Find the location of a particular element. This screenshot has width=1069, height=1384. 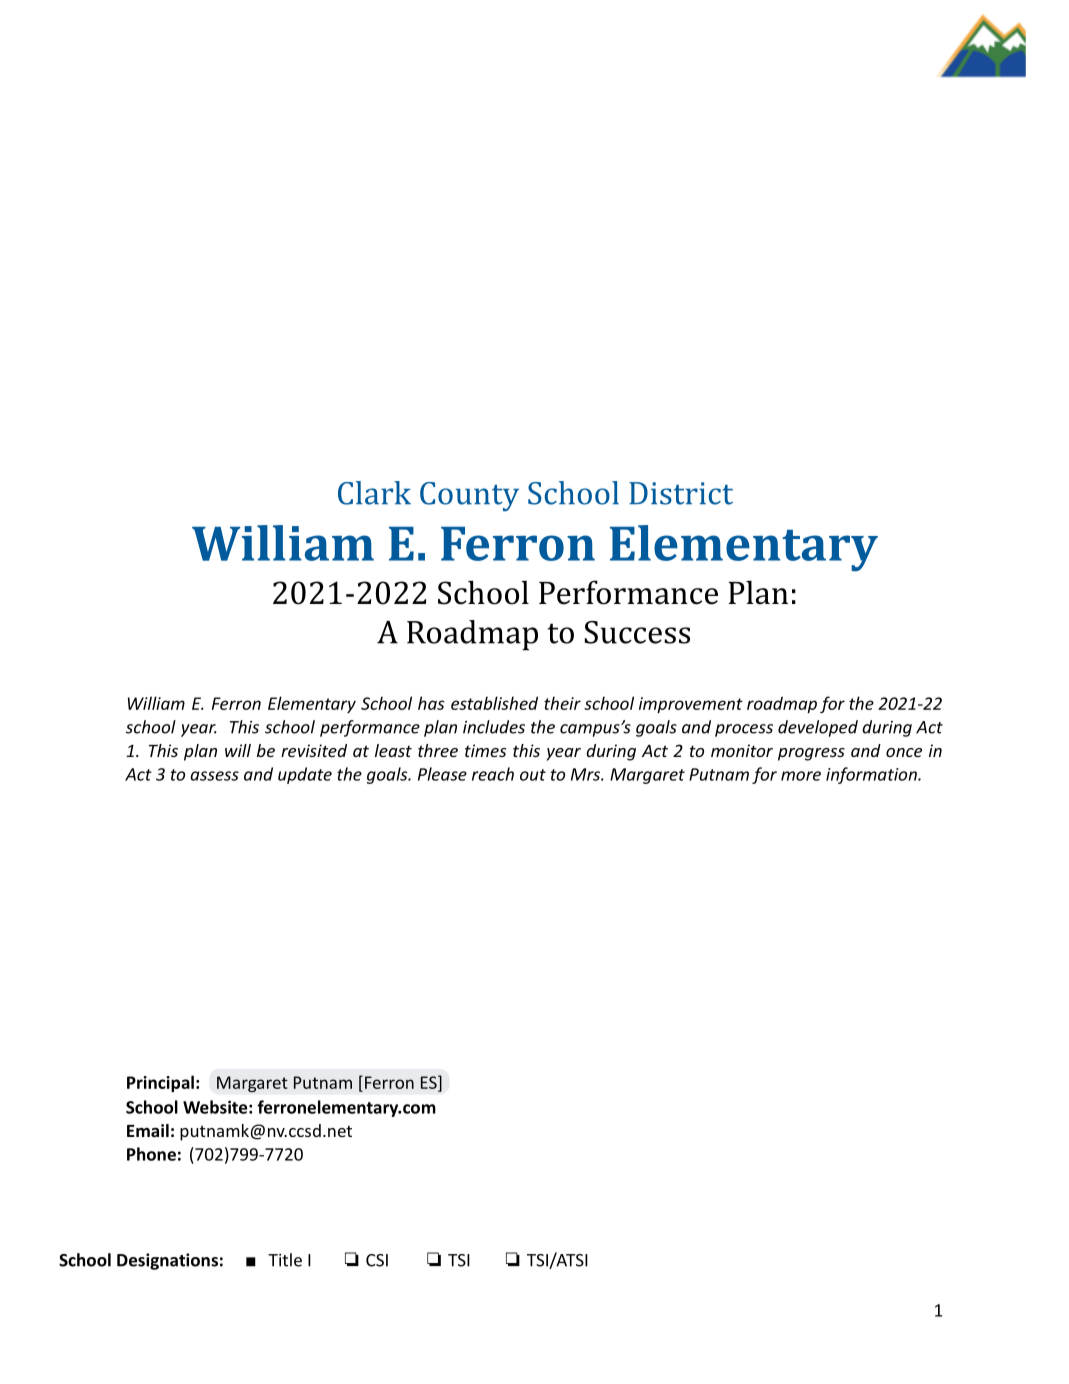

Principal is located at coordinates (160, 1083).
